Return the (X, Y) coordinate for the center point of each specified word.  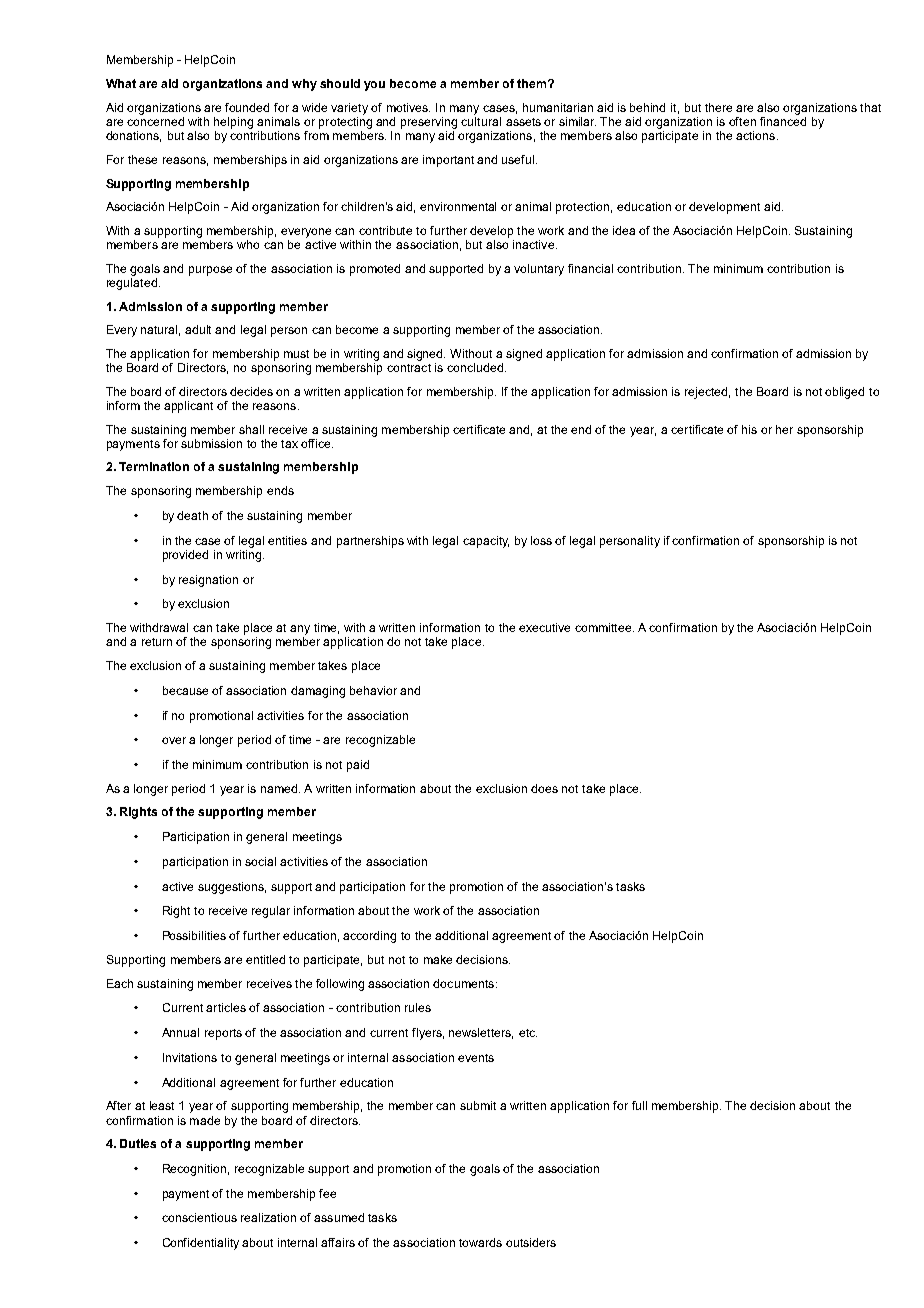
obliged (844, 393)
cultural (481, 121)
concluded (475, 367)
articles (226, 1007)
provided (185, 556)
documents (465, 983)
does (544, 788)
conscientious (199, 1217)
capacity (486, 542)
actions (755, 135)
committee (604, 627)
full (639, 1105)
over (174, 740)
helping (233, 123)
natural (160, 330)
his (749, 429)
